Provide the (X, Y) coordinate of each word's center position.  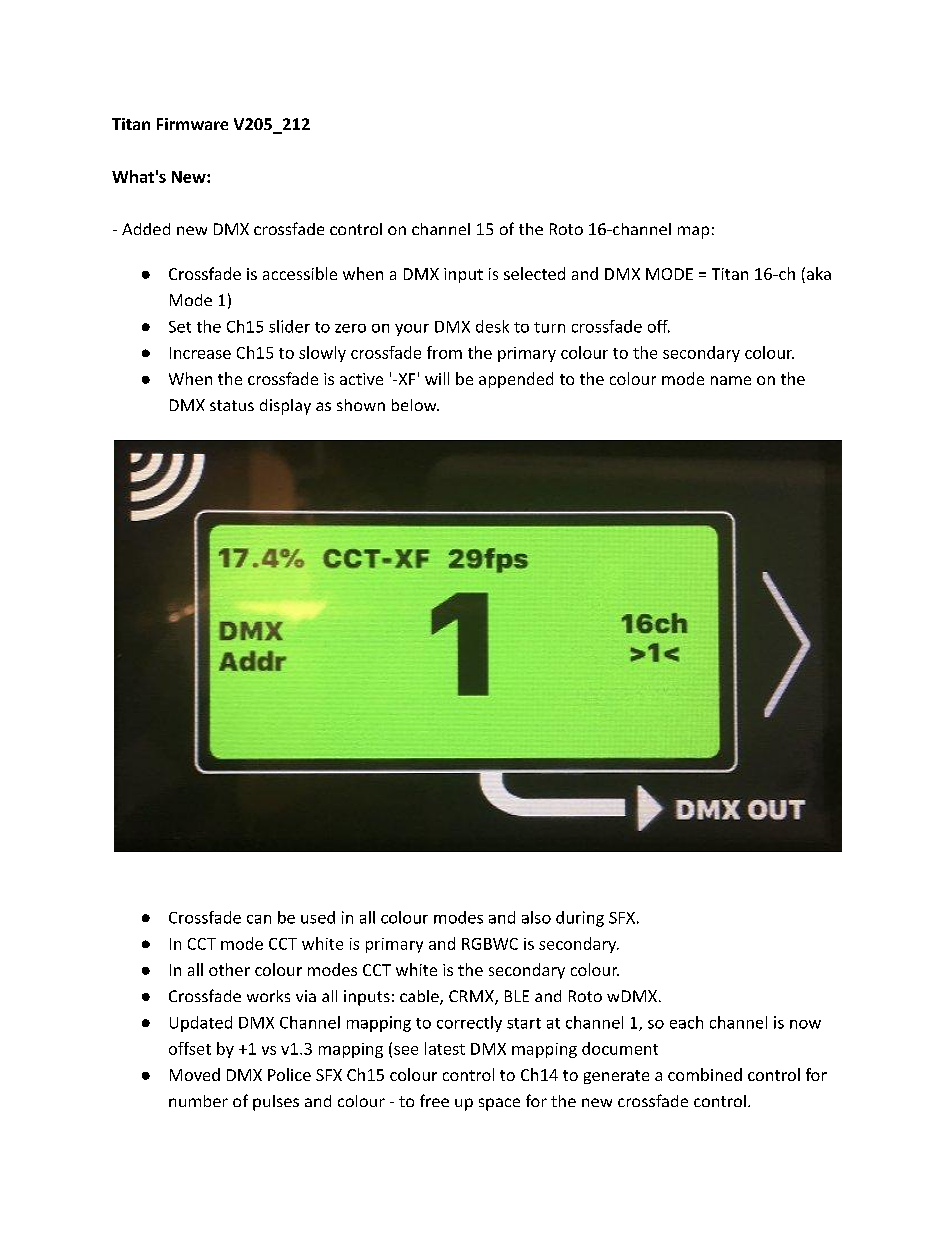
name (731, 380)
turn (549, 327)
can (259, 919)
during (580, 919)
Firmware (192, 124)
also (536, 917)
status (232, 405)
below (415, 405)
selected (534, 273)
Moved (195, 1074)
